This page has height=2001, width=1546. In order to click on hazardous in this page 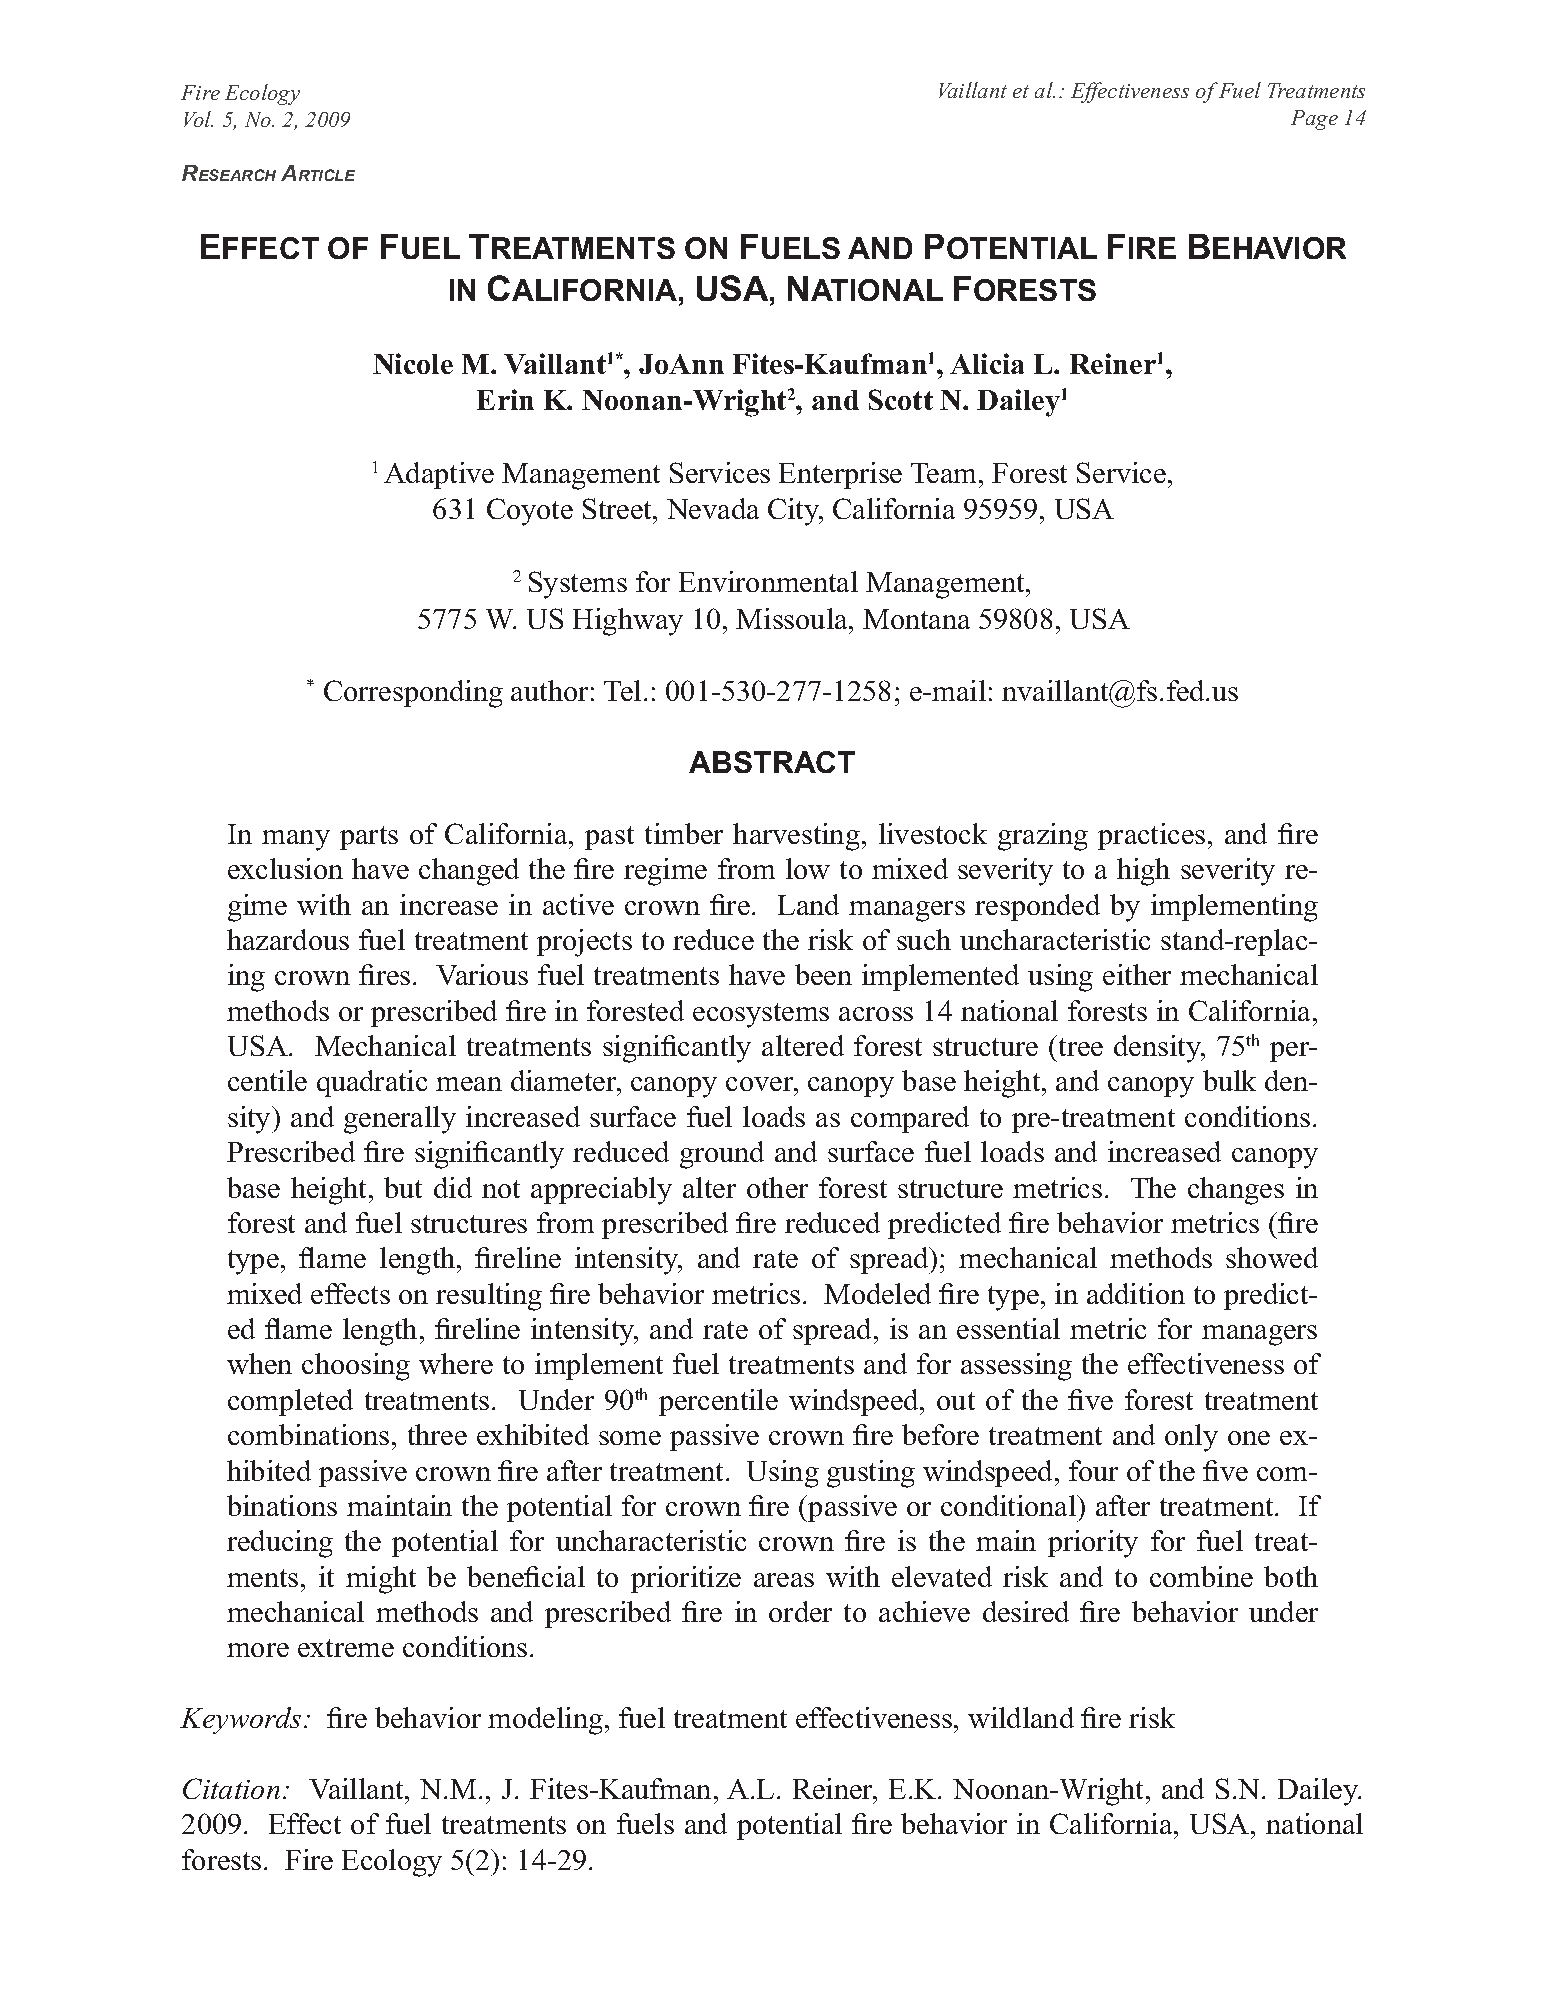, I will do `click(288, 939)`.
